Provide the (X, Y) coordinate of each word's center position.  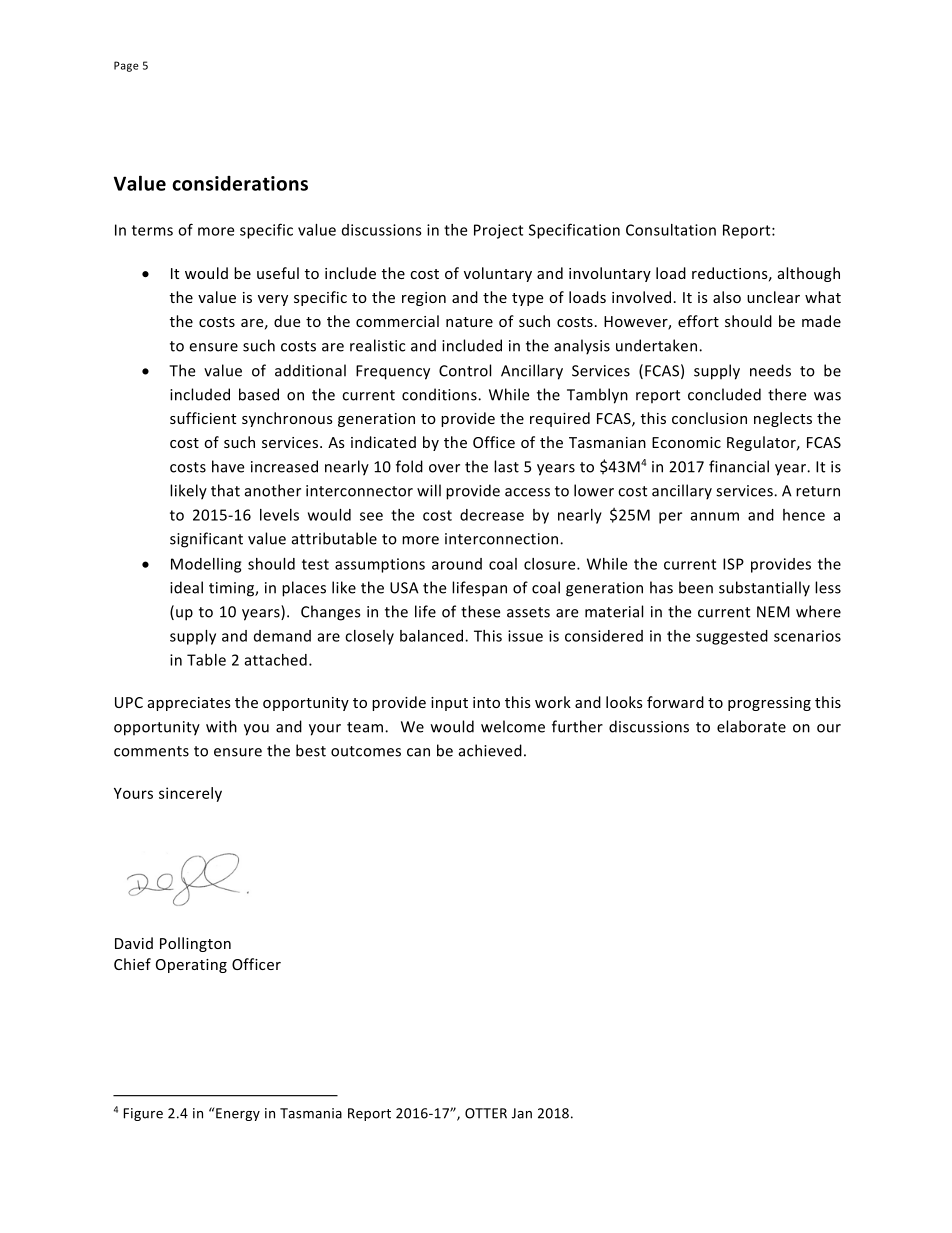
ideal (186, 587)
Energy (237, 1114)
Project (498, 231)
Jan (522, 1113)
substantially (764, 589)
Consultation (671, 230)
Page (126, 66)
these (480, 611)
